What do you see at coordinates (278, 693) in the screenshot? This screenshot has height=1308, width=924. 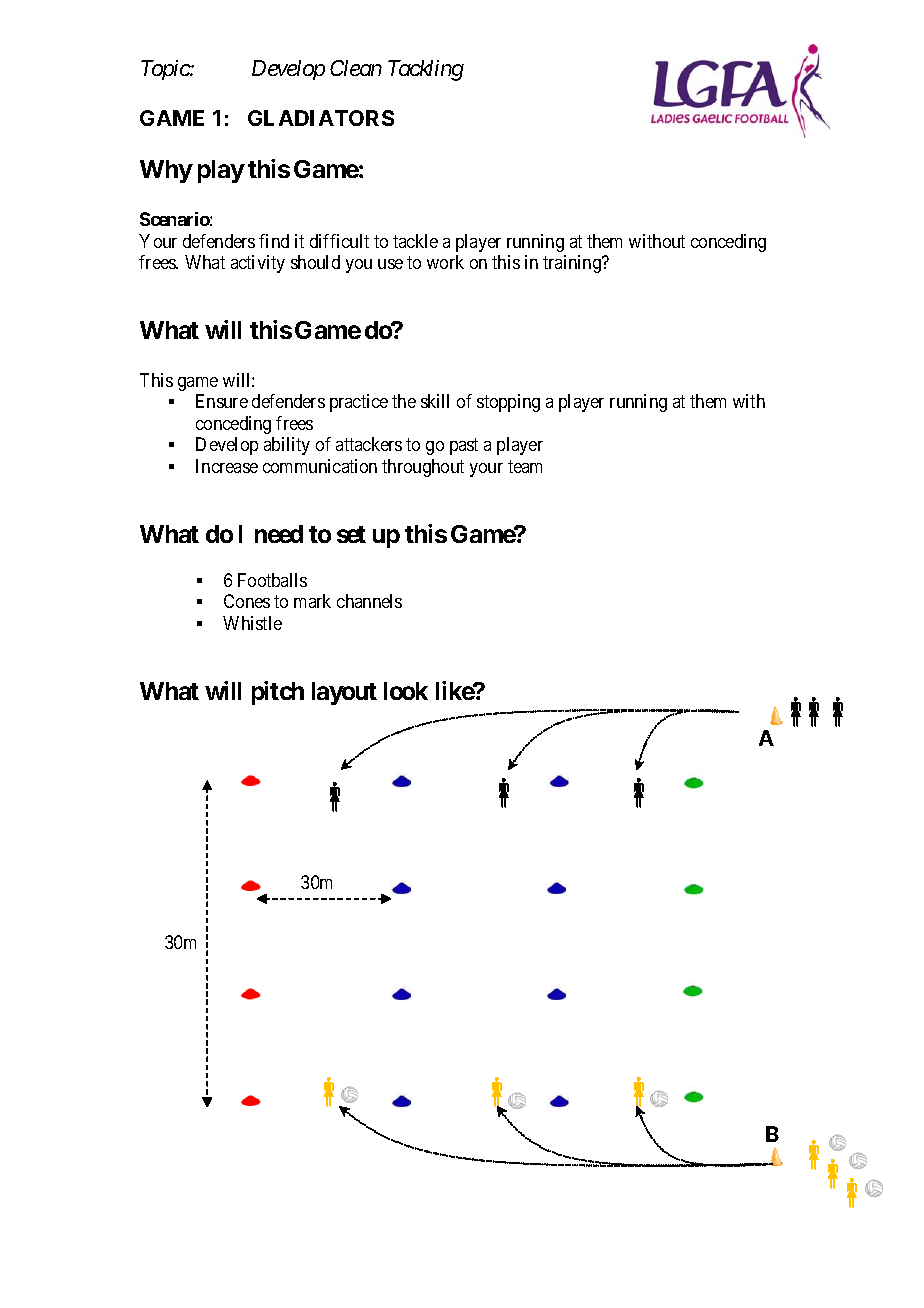 I see `pitch` at bounding box center [278, 693].
